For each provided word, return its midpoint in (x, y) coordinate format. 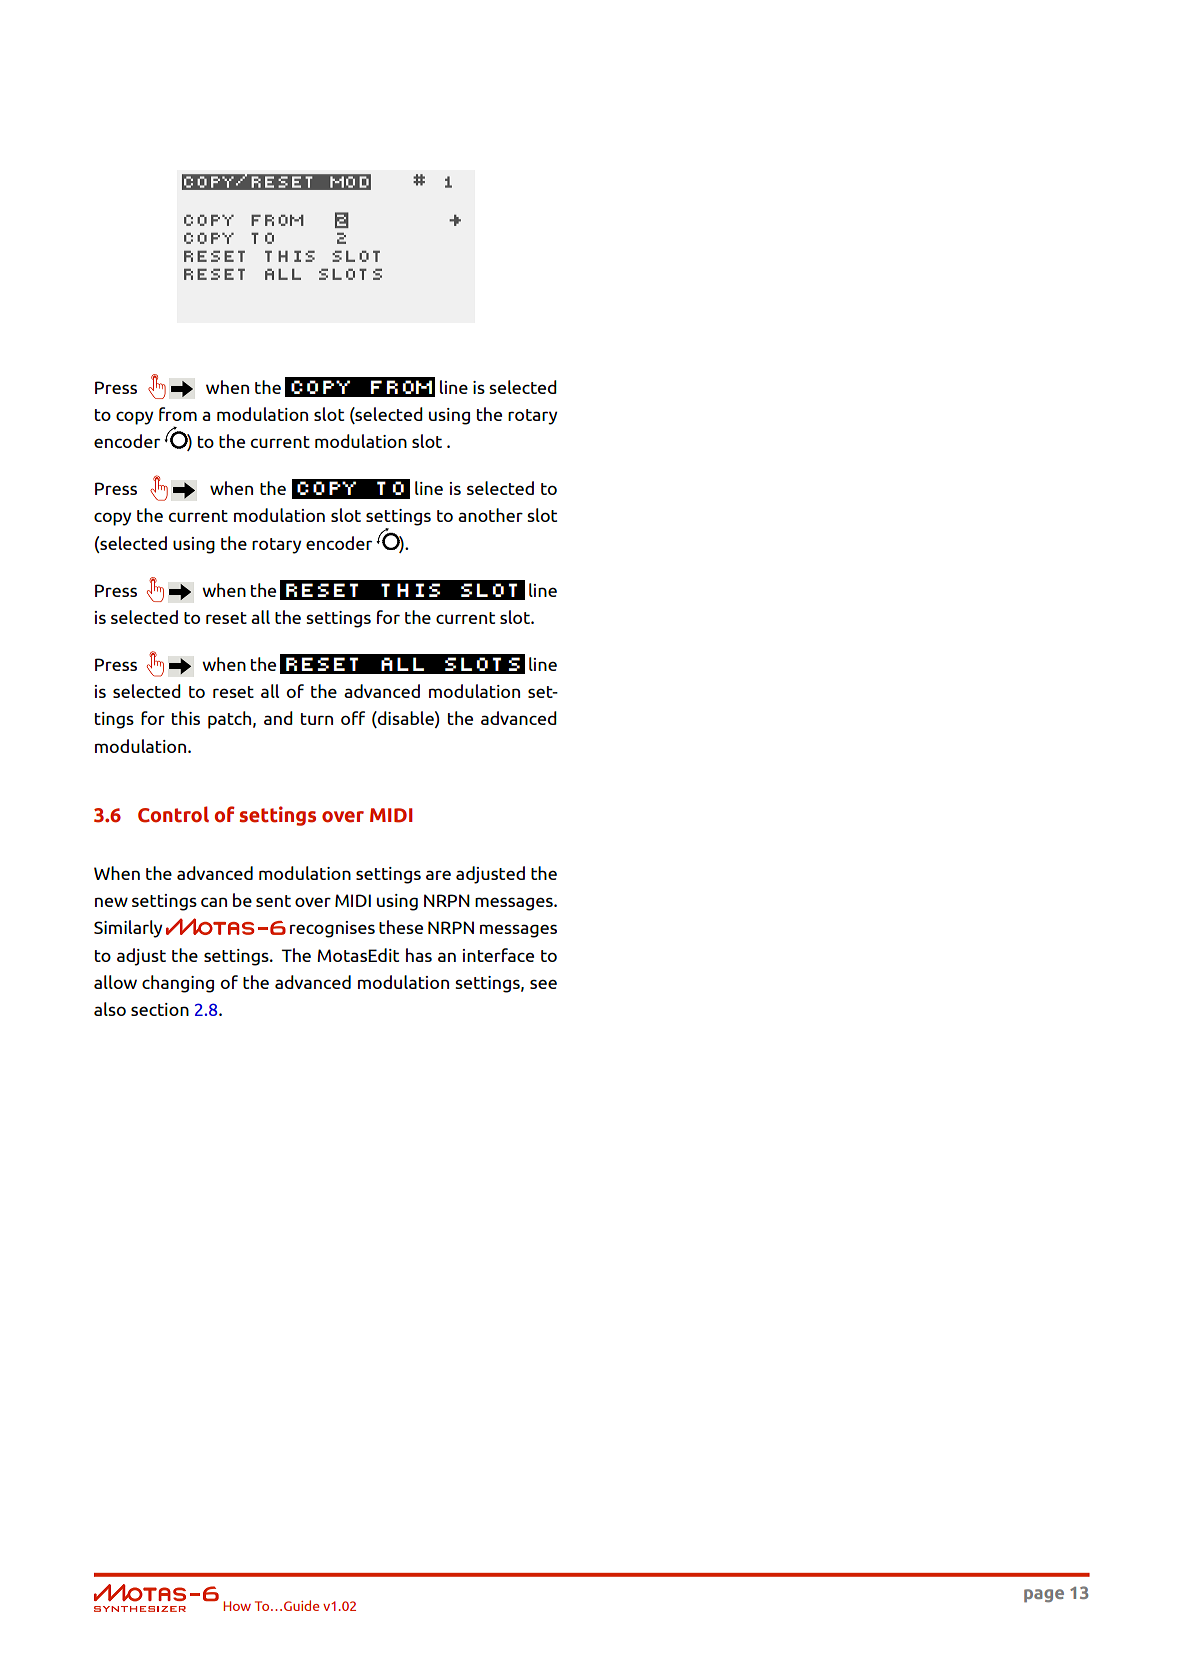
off (353, 718)
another (490, 515)
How (237, 1606)
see (543, 984)
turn (317, 719)
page (1044, 1596)
